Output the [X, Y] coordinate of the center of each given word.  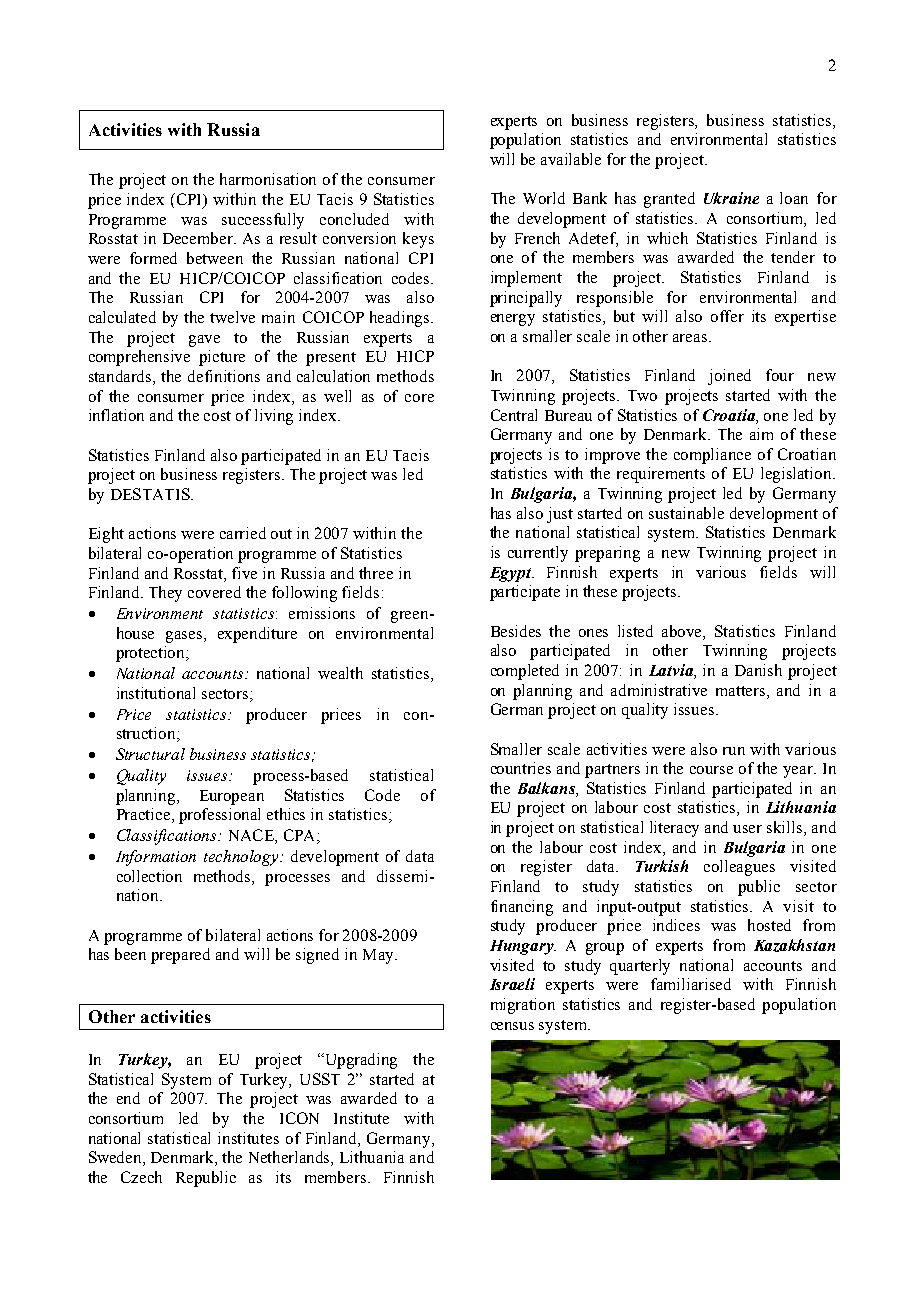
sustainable [686, 513]
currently [538, 554]
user [747, 829]
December [199, 238]
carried [243, 533]
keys [418, 240]
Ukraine [731, 198]
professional [219, 816]
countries [521, 768]
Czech [141, 1177]
